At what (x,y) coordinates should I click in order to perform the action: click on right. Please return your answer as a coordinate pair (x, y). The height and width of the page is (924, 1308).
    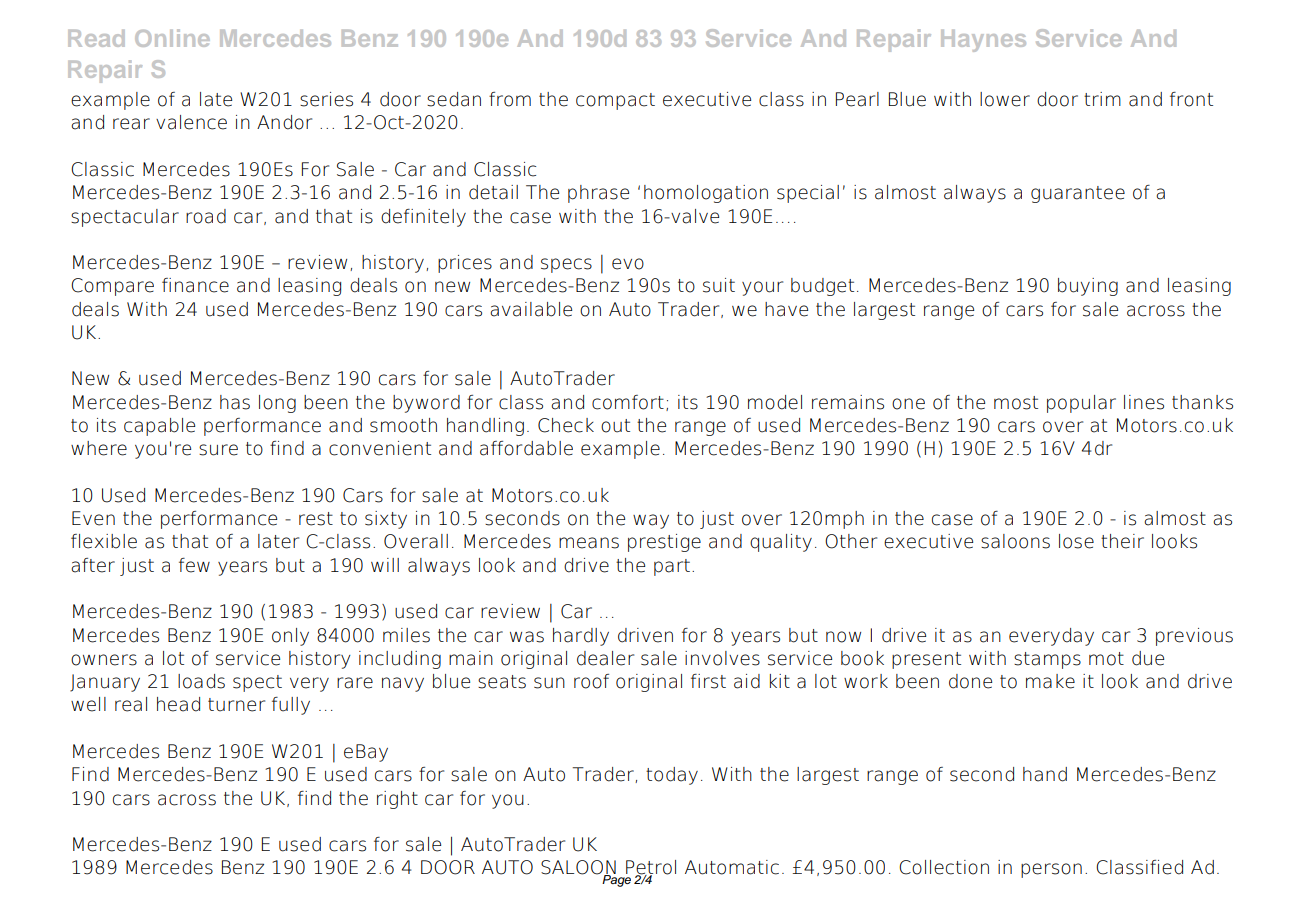
    Looking at the image, I should click on (397, 800).
